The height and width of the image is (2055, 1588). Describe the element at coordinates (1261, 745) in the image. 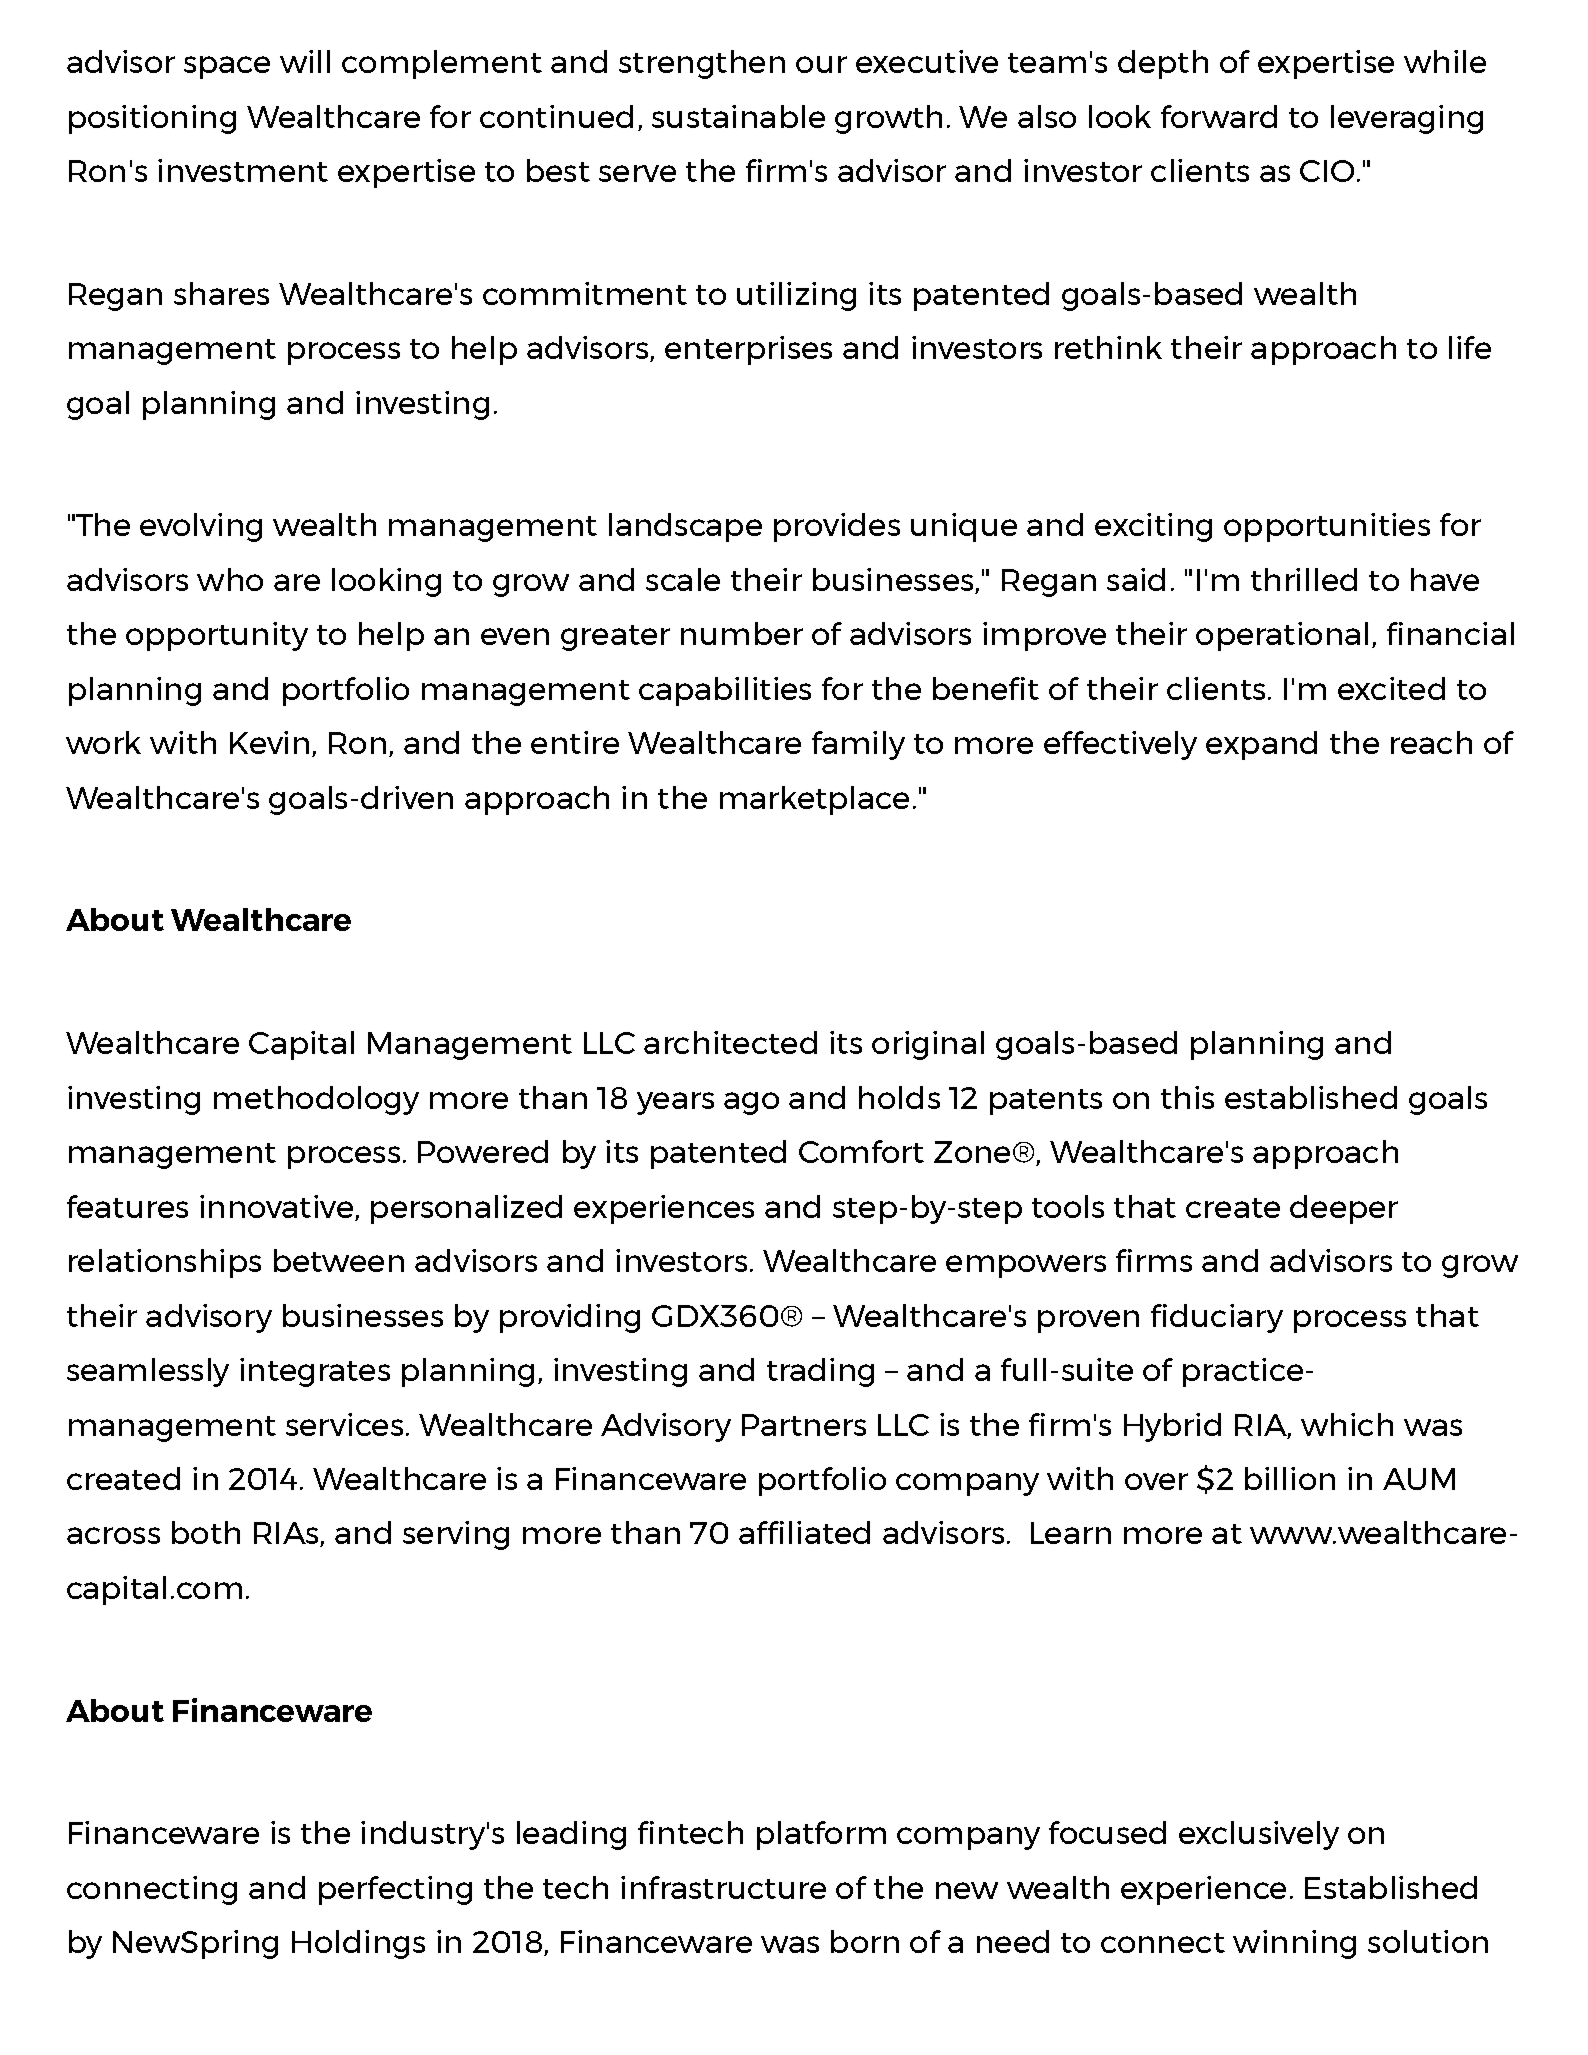

I see `expand` at that location.
